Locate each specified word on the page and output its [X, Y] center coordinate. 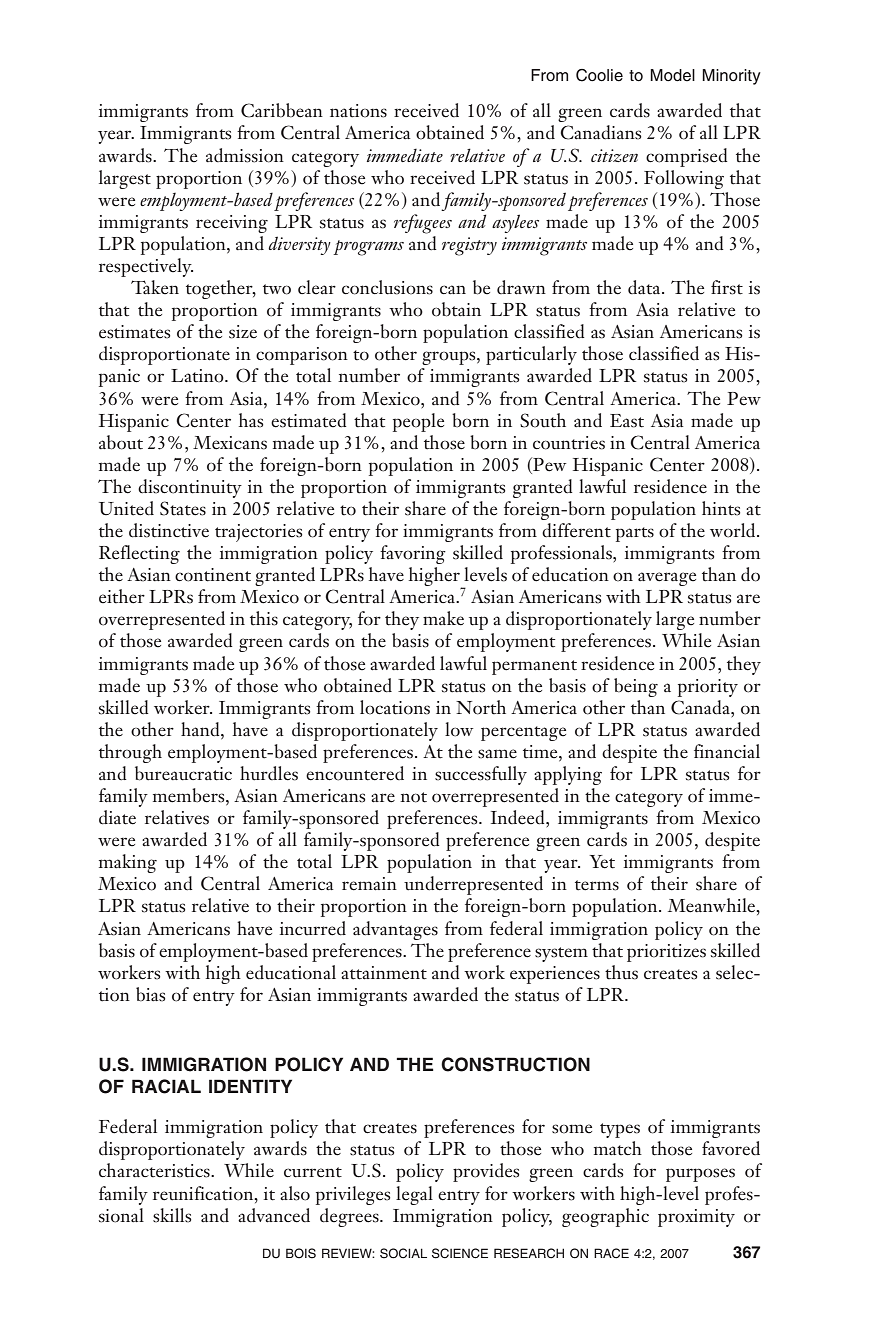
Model [672, 75]
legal [414, 1195]
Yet [602, 862]
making [128, 863]
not [413, 797]
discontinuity [190, 488]
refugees [423, 224]
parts [635, 534]
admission [245, 155]
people [418, 422]
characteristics [155, 1170]
